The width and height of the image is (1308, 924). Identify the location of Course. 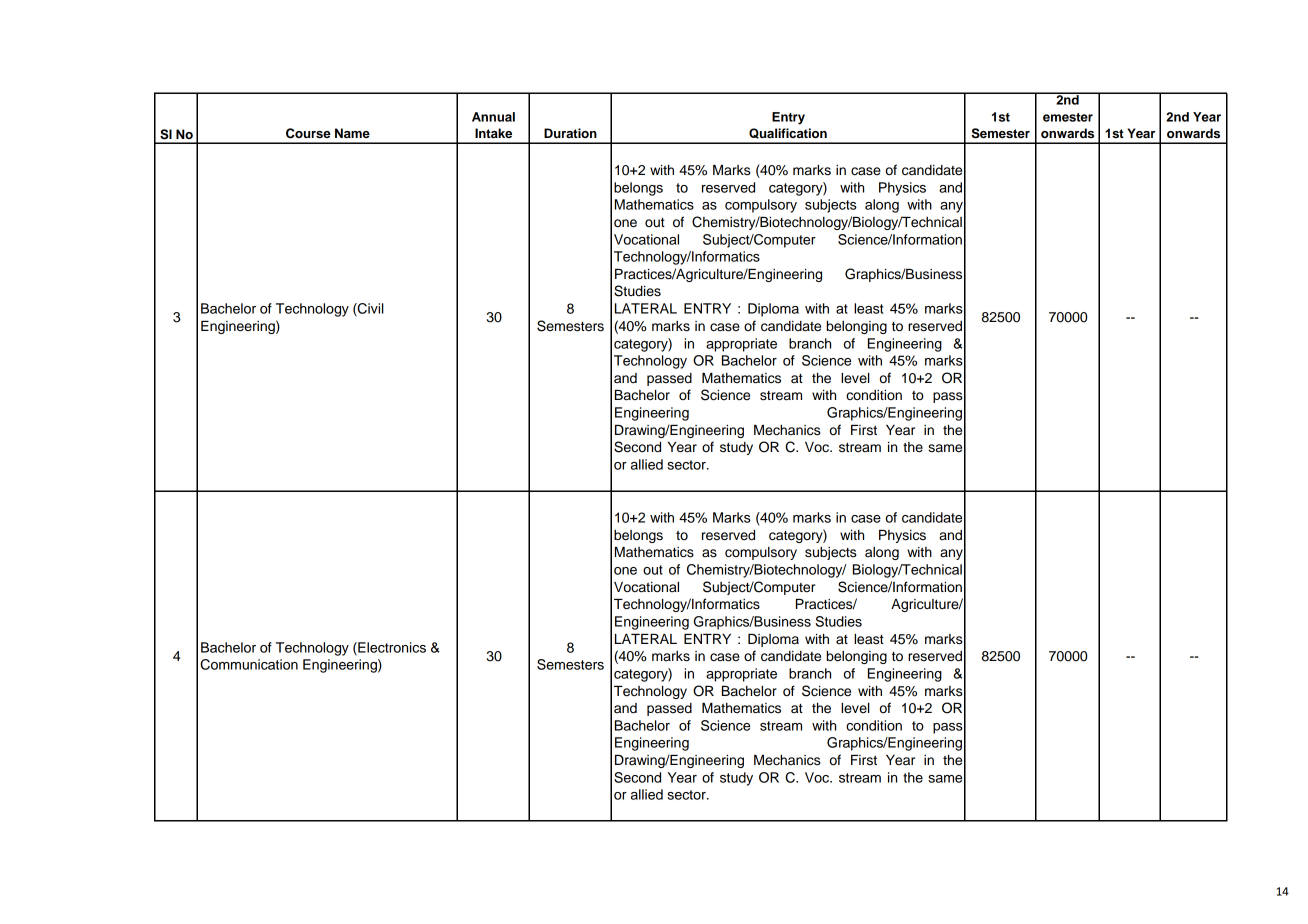
(308, 133).
